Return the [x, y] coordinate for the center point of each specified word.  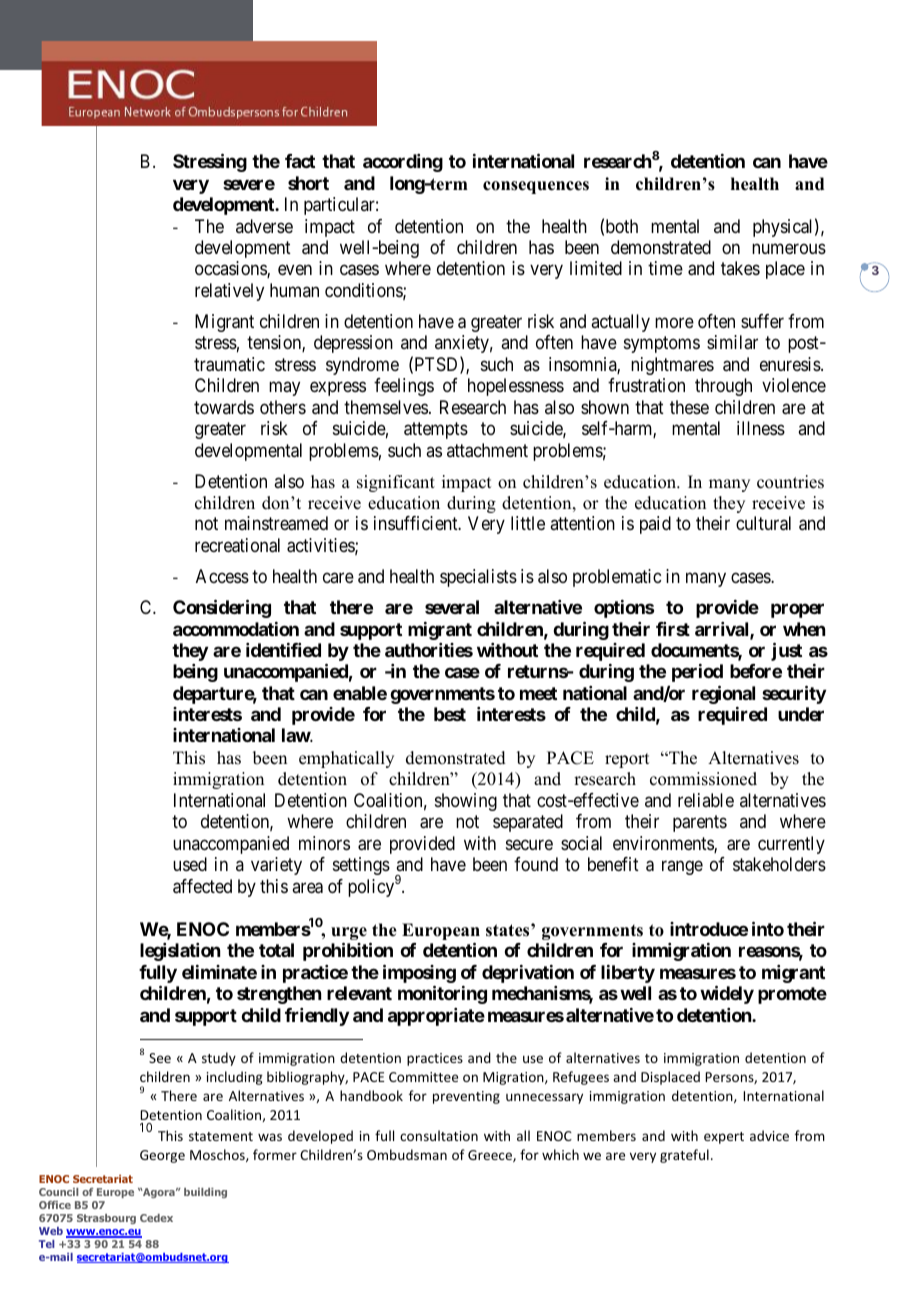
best [450, 714]
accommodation [236, 629]
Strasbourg [106, 1219]
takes [740, 268]
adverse [264, 226]
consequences [536, 187]
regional [723, 694]
